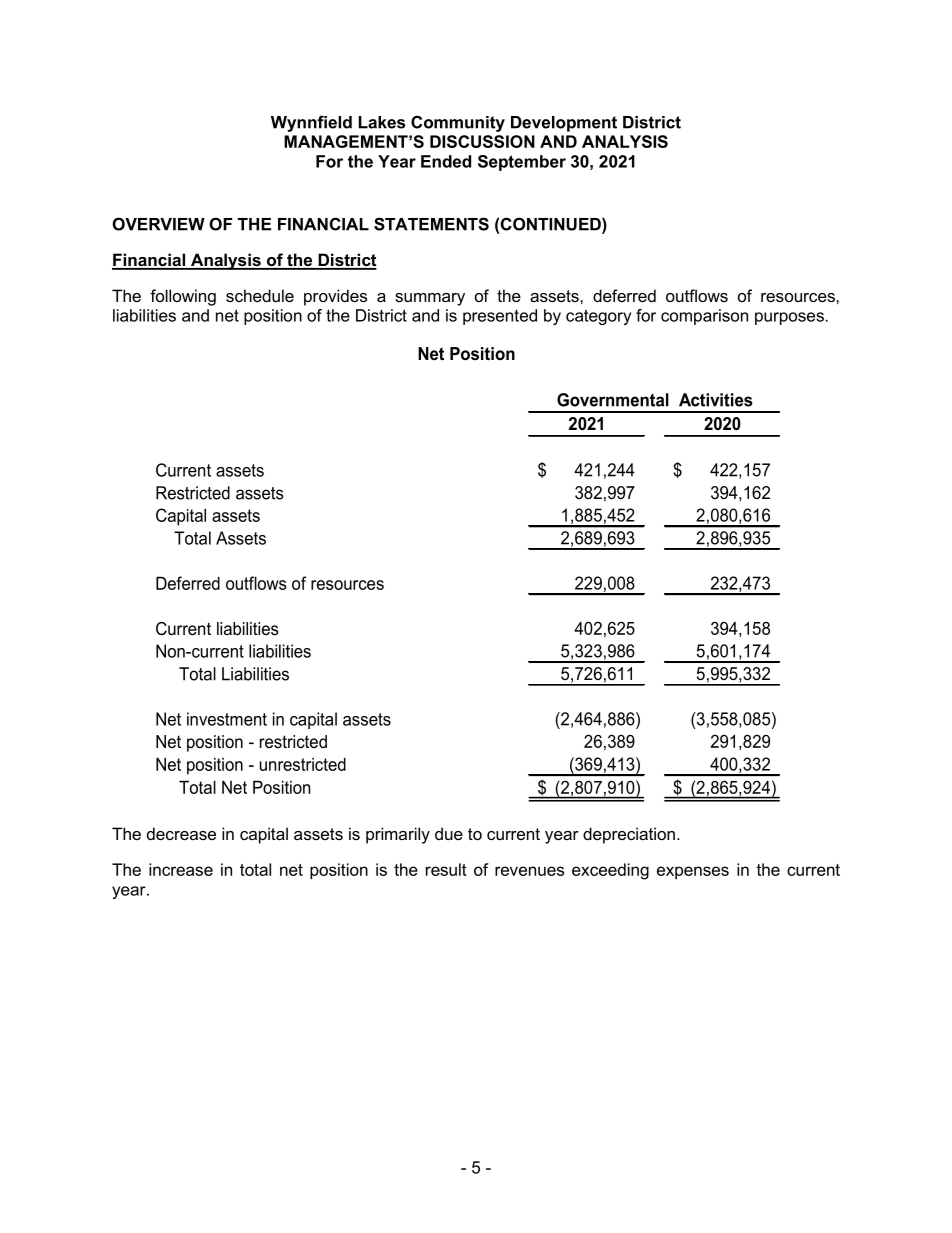 This image has width=952, height=1233. Describe the element at coordinates (449, 833) in the image. I see `due` at that location.
